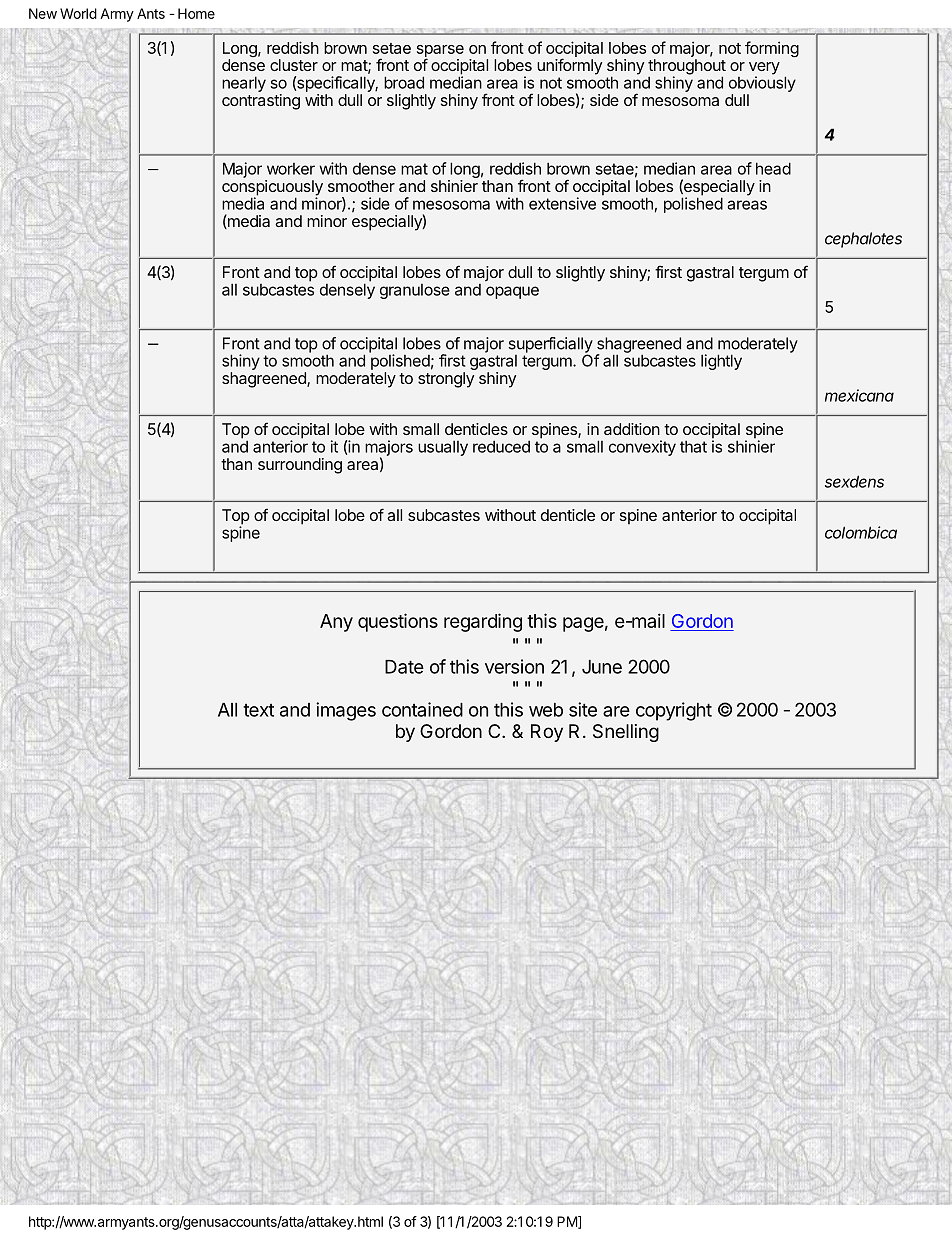  Describe the element at coordinates (772, 49) in the screenshot. I see `forming` at that location.
